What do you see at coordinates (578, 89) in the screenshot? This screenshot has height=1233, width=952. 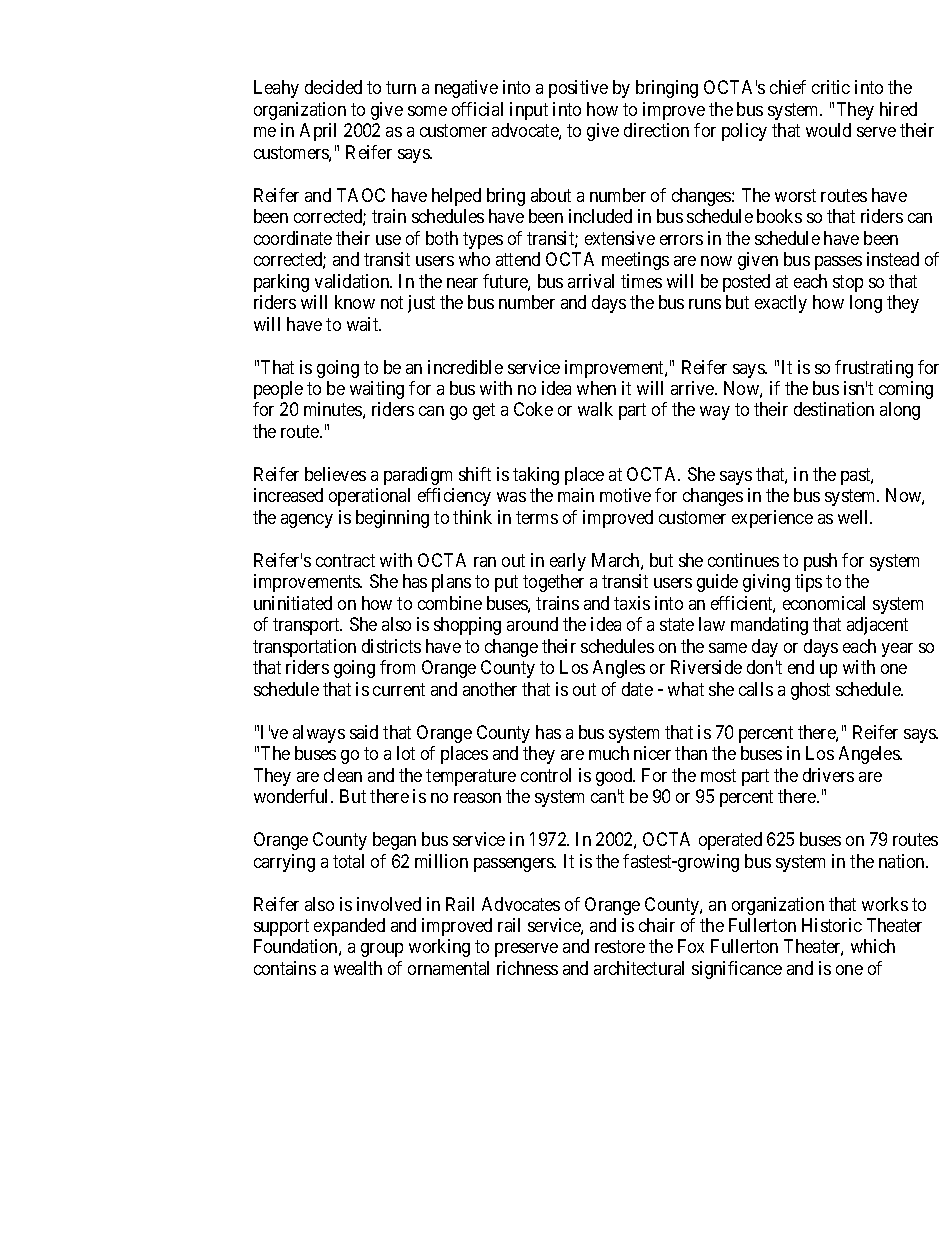 I see `positive` at bounding box center [578, 89].
